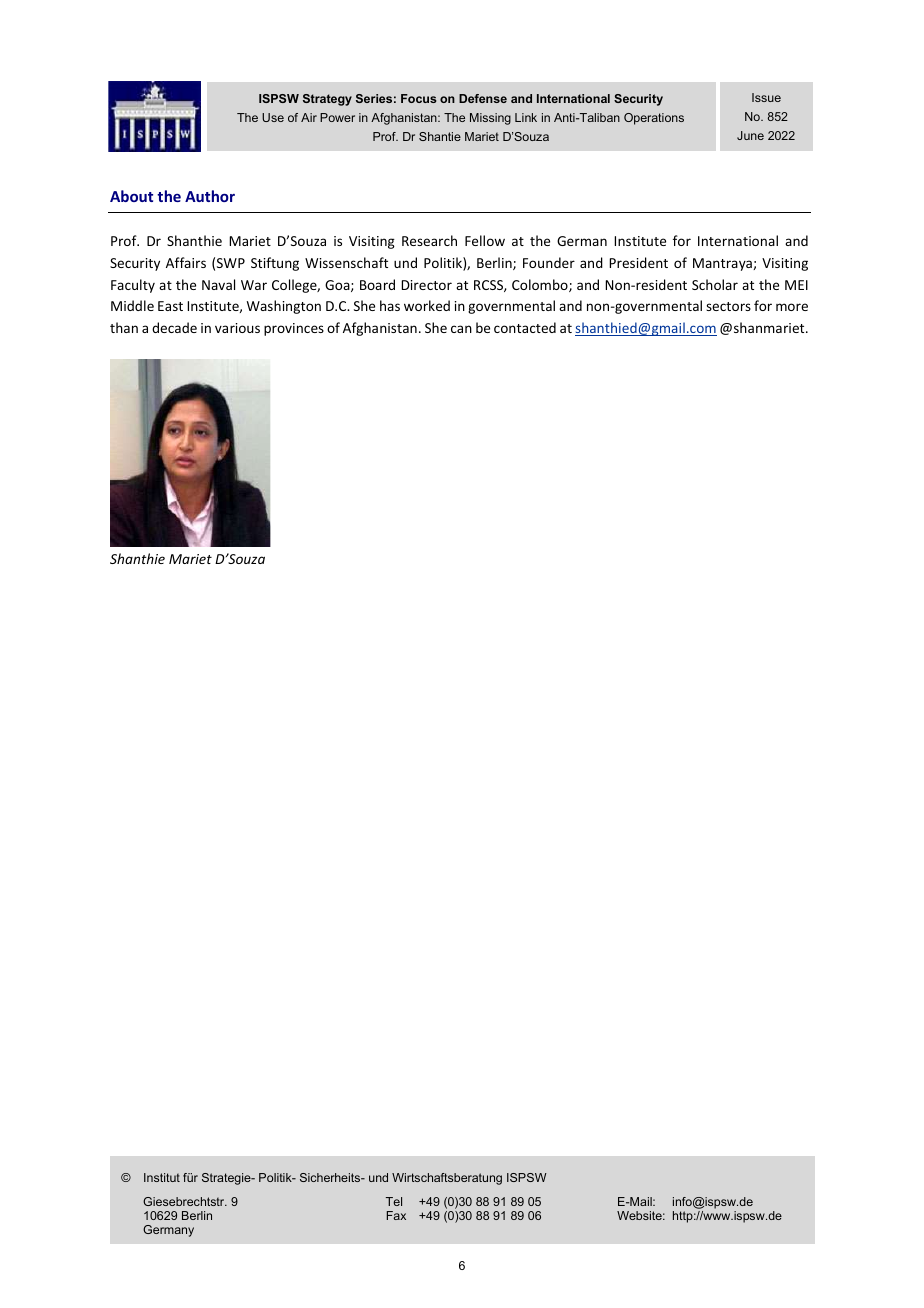 Image resolution: width=924 pixels, height=1308 pixels. What do you see at coordinates (525, 327) in the screenshot?
I see `contacted` at bounding box center [525, 327].
